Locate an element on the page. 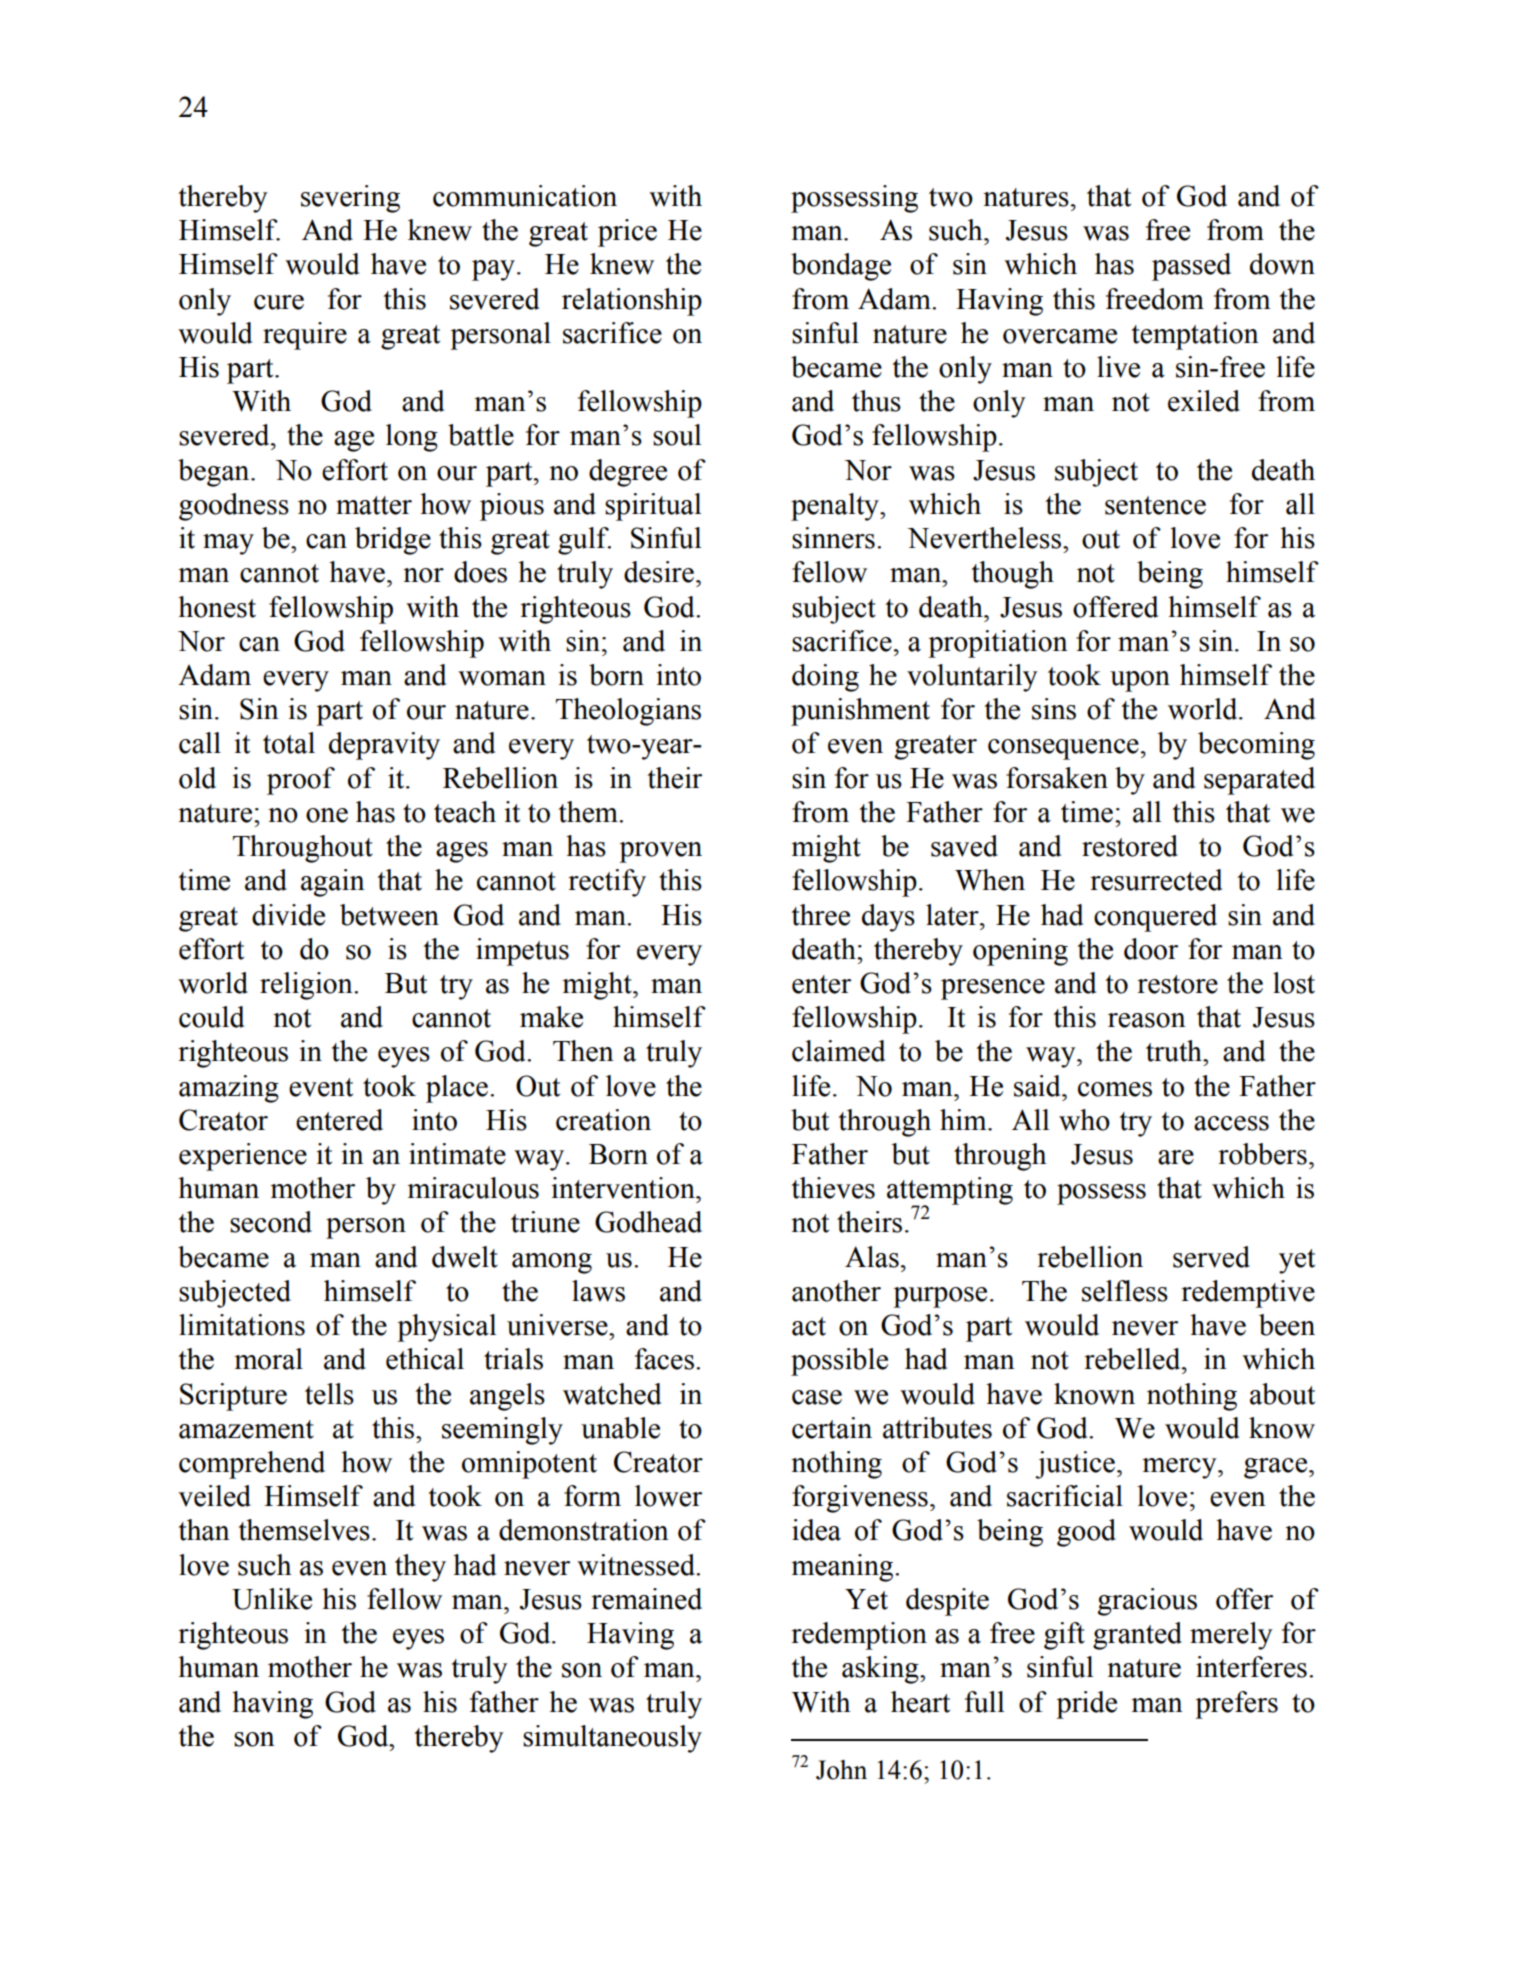  John is located at coordinates (841, 1770).
